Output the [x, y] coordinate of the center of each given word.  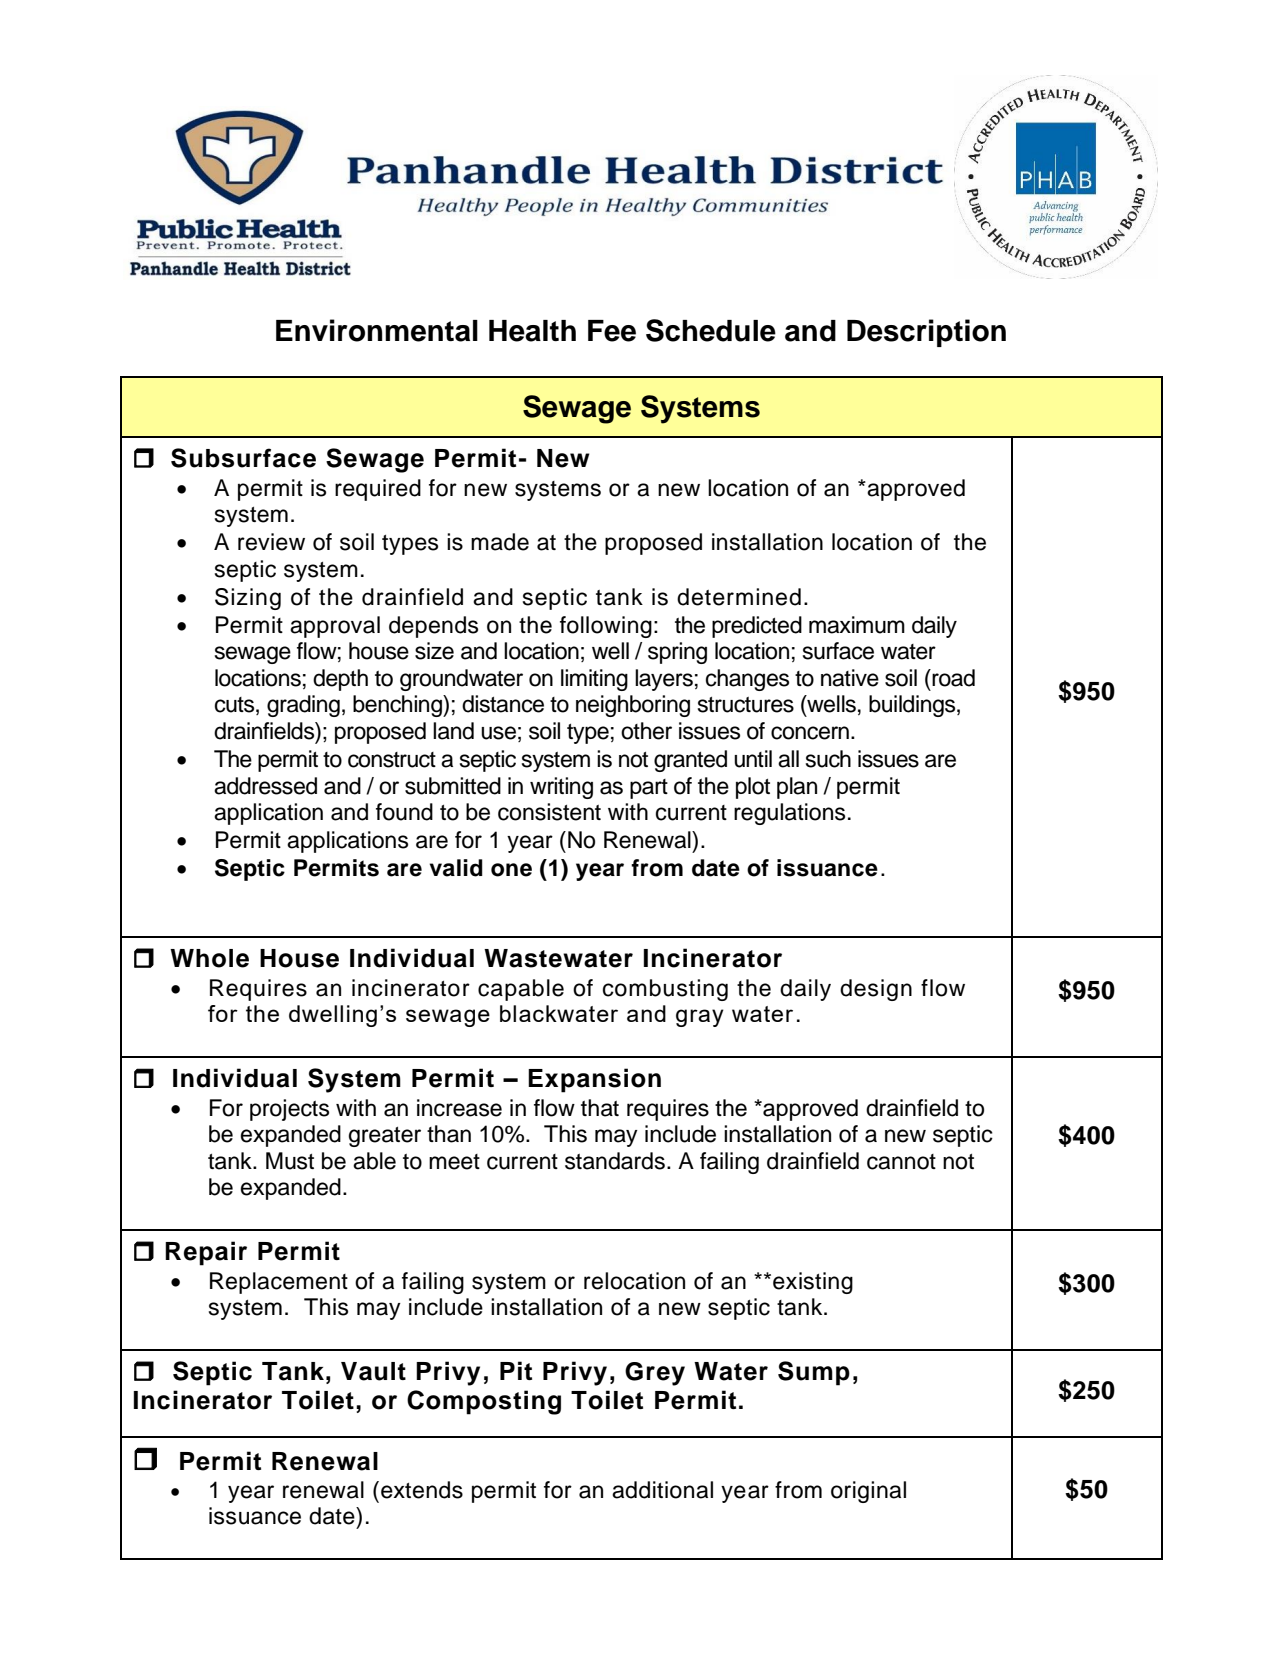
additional [662, 1490]
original [868, 1492]
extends [422, 1490]
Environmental [377, 330]
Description [926, 333]
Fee [612, 331]
